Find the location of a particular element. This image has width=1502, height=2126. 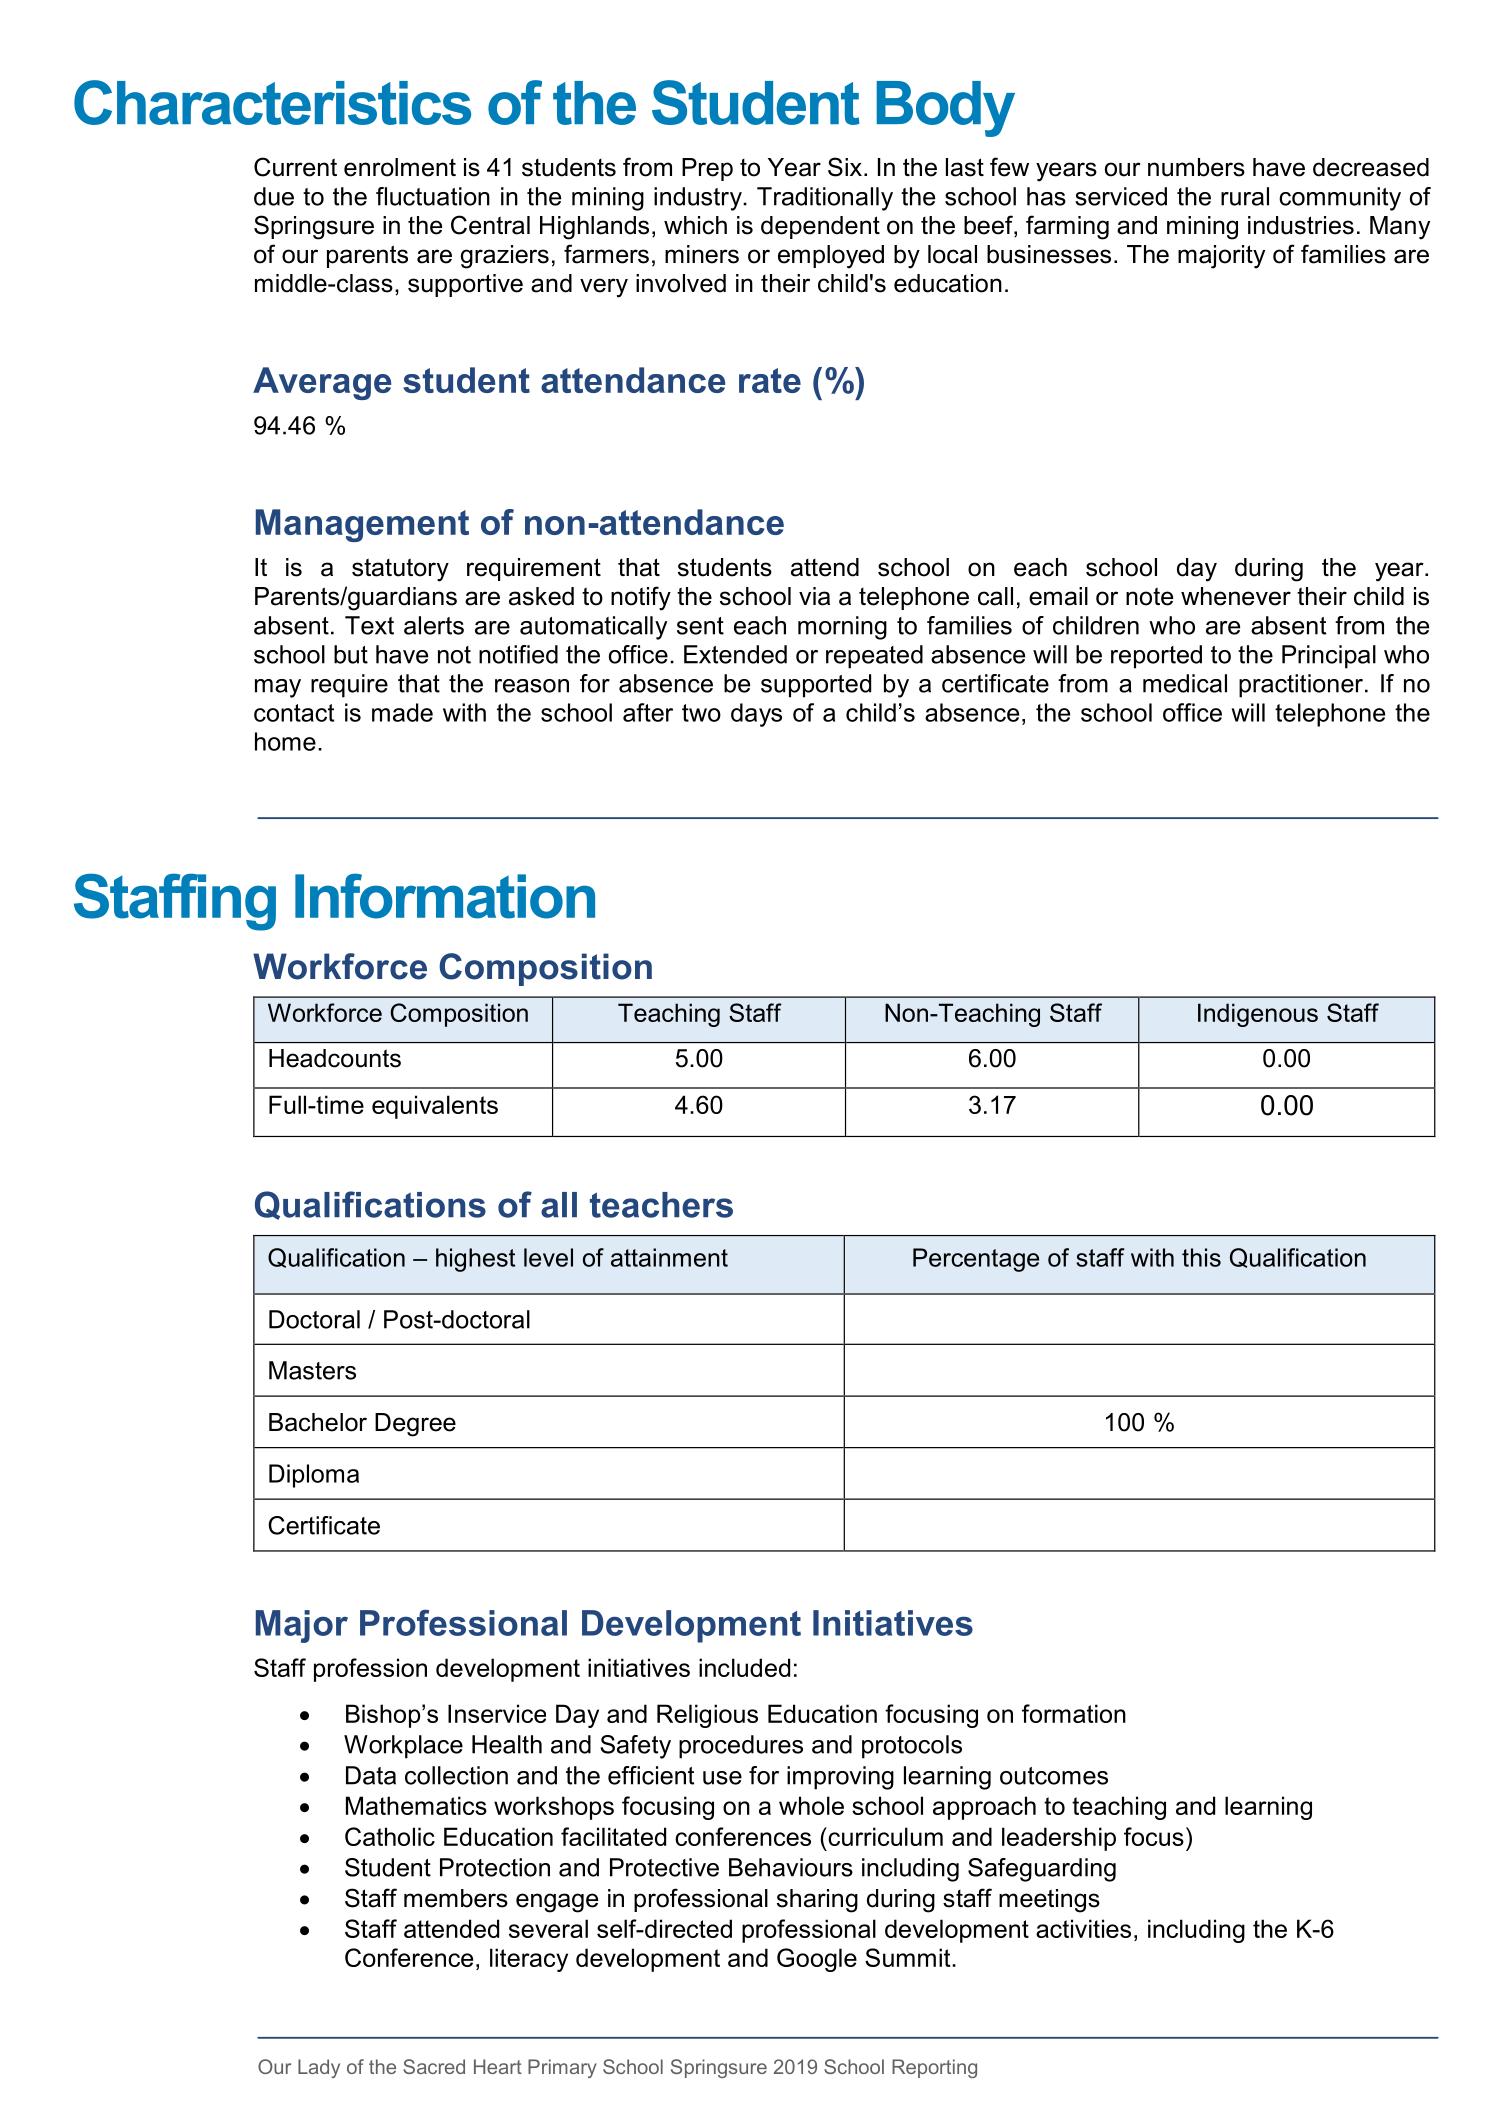

Google is located at coordinates (817, 1960).
